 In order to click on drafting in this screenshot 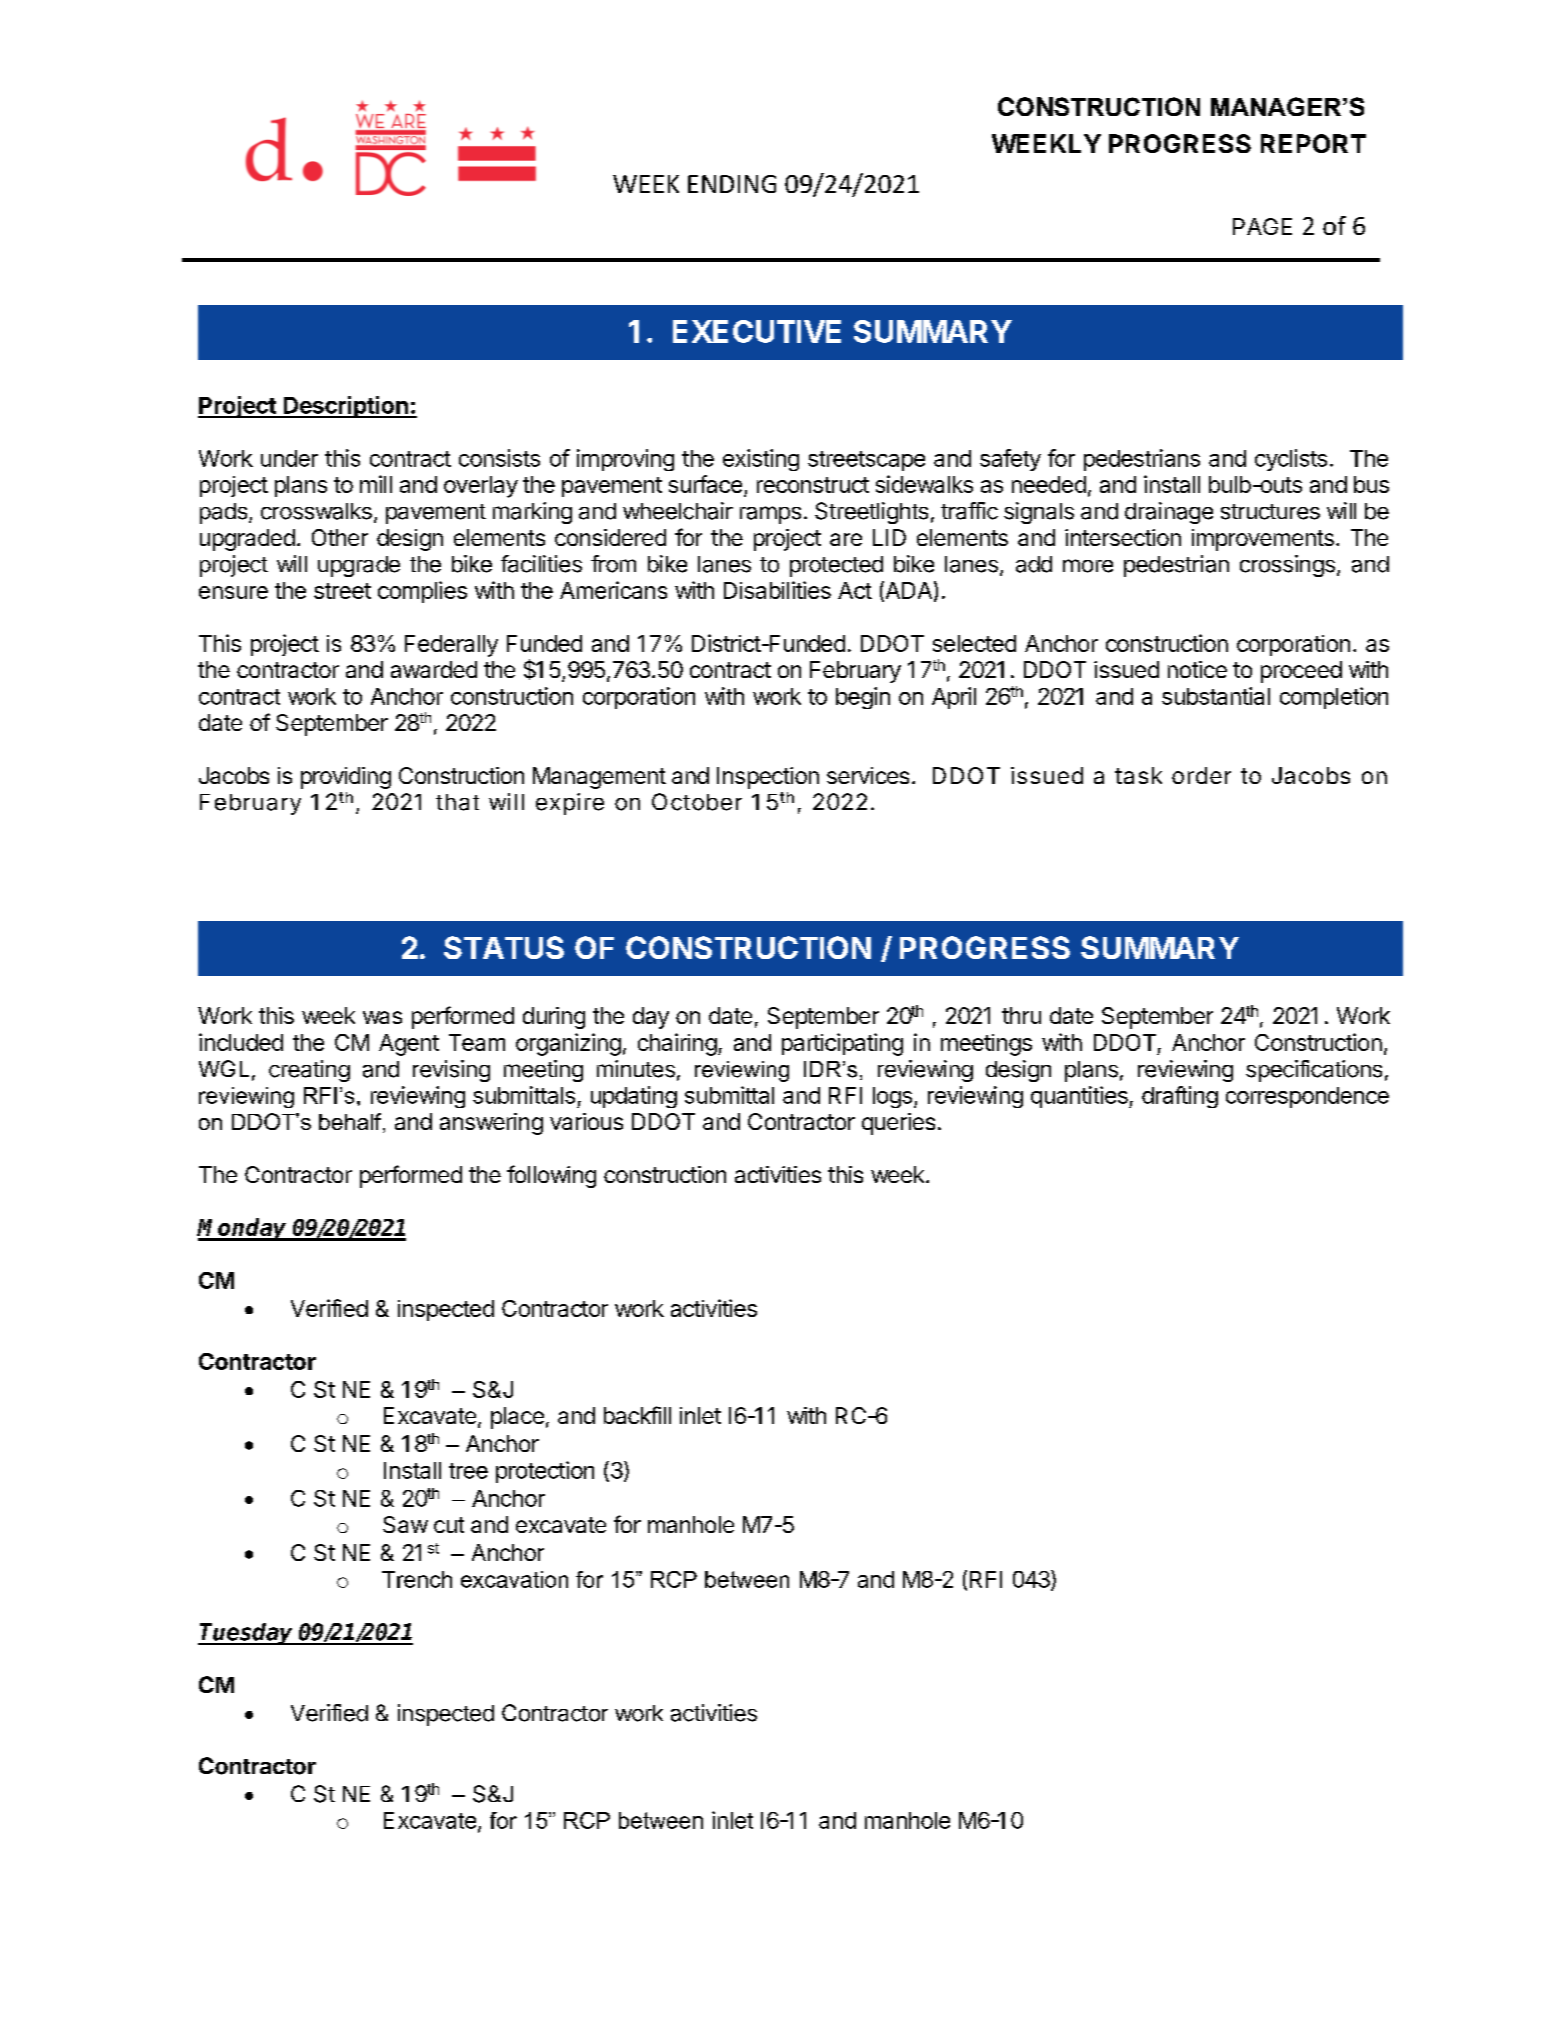, I will do `click(1180, 1097)`.
